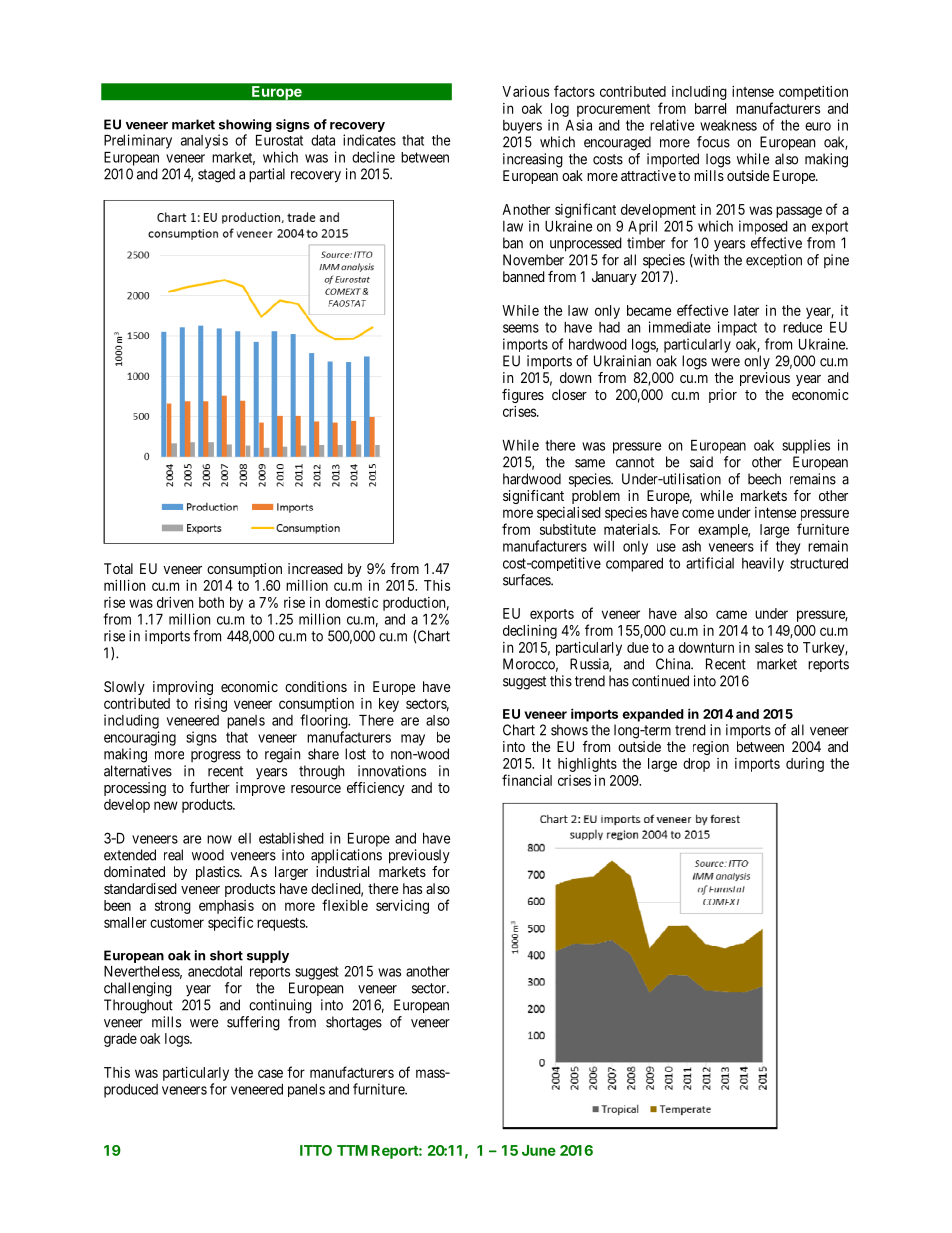 The height and width of the screenshot is (1233, 952). I want to click on figures, so click(523, 396).
